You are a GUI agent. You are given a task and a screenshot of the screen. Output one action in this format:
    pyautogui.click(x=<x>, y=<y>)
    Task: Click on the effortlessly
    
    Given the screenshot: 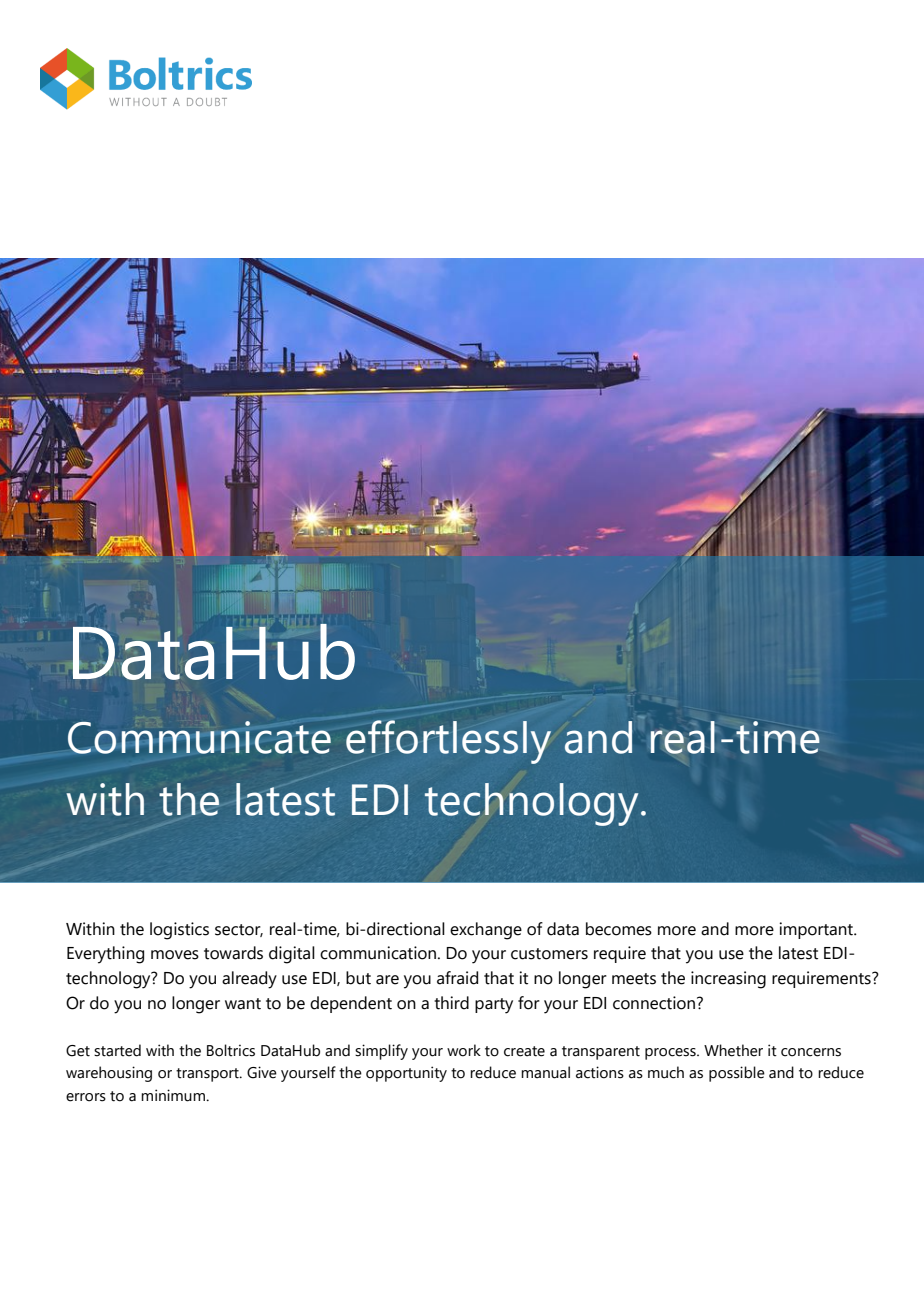 What is the action you would take?
    pyautogui.click(x=448, y=742)
